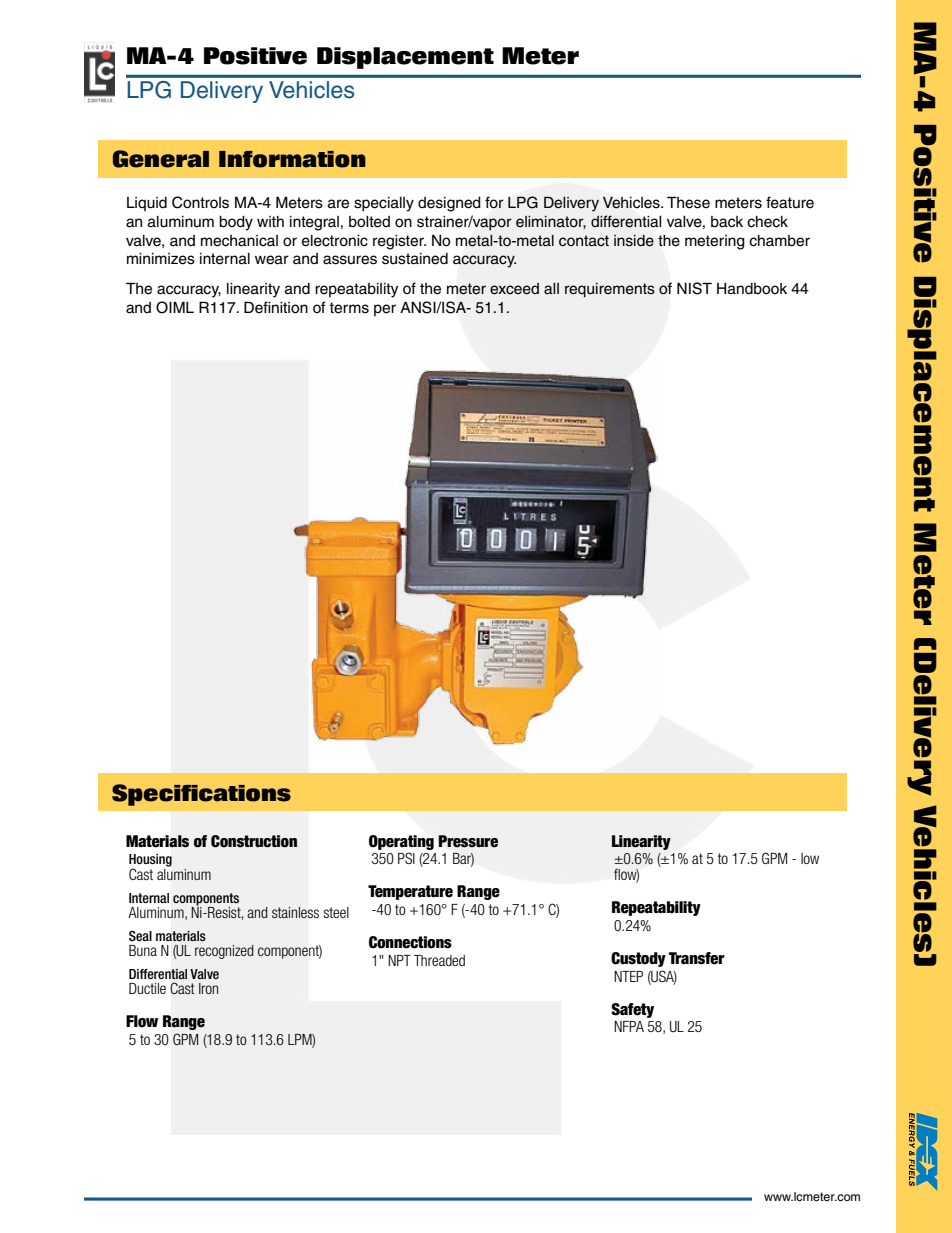 Image resolution: width=952 pixels, height=1233 pixels. Describe the element at coordinates (468, 841) in the image. I see `Pressure` at that location.
